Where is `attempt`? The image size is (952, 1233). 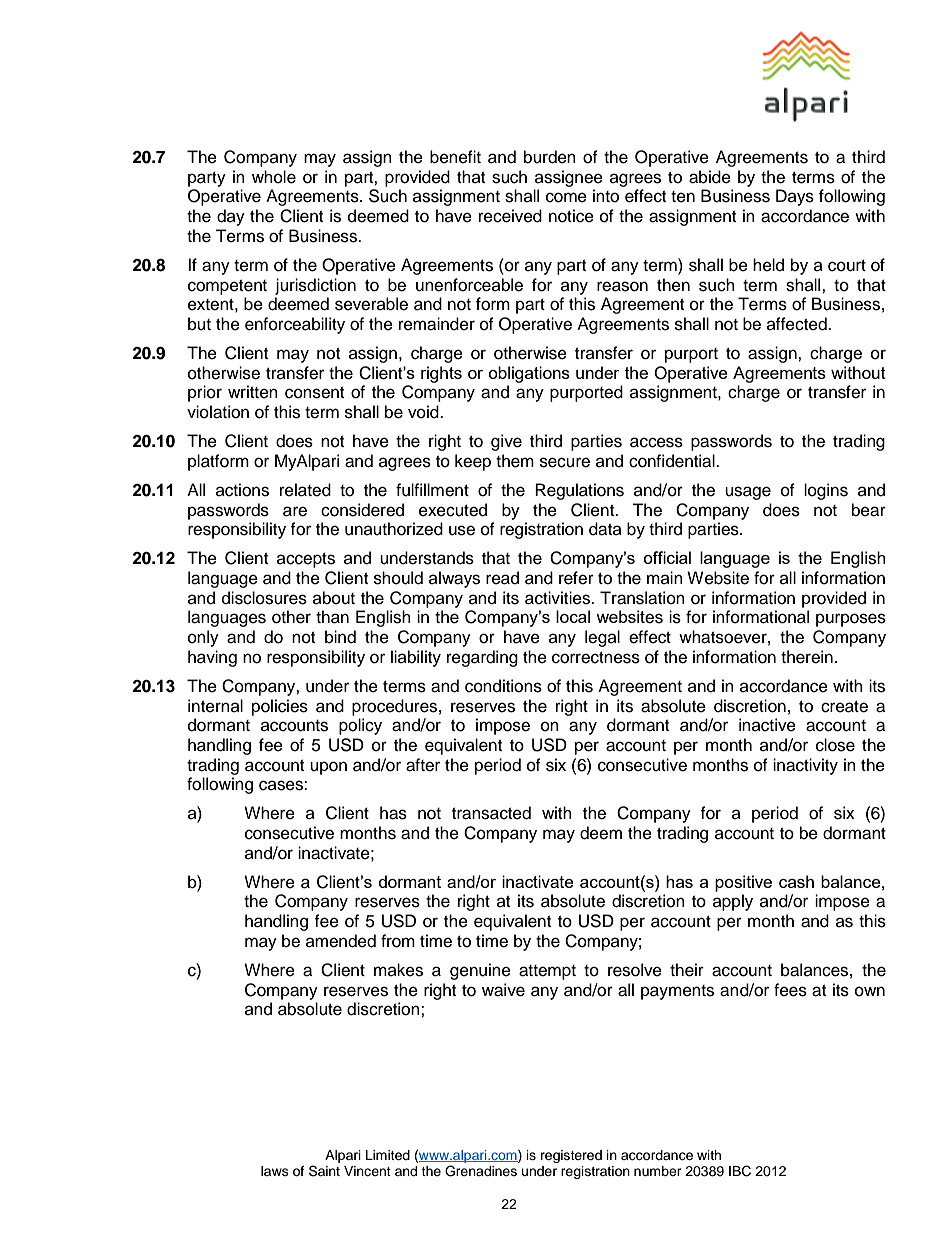
attempt is located at coordinates (547, 972).
